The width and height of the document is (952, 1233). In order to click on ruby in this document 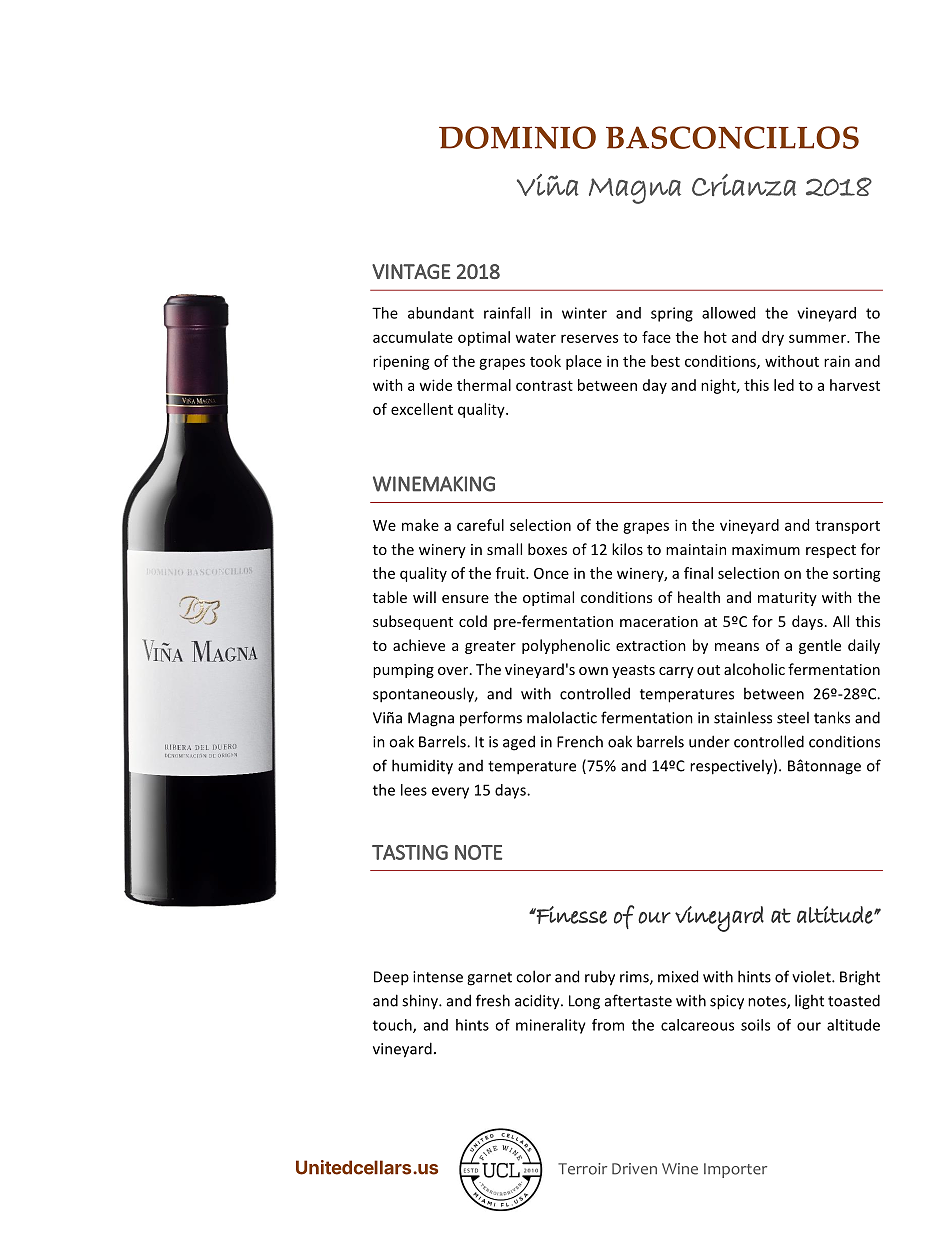, I will do `click(600, 978)`.
